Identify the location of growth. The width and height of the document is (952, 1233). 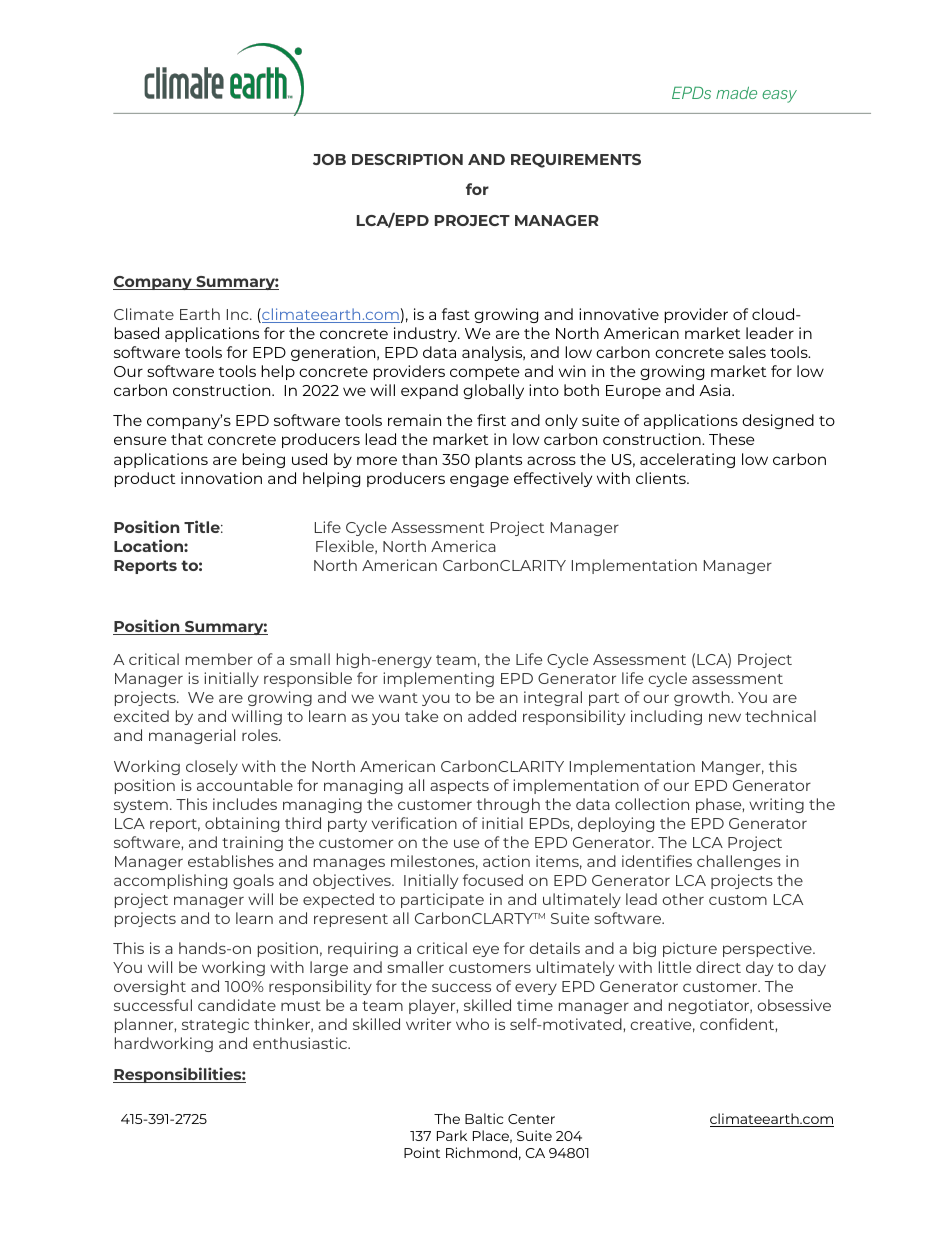
(703, 698).
